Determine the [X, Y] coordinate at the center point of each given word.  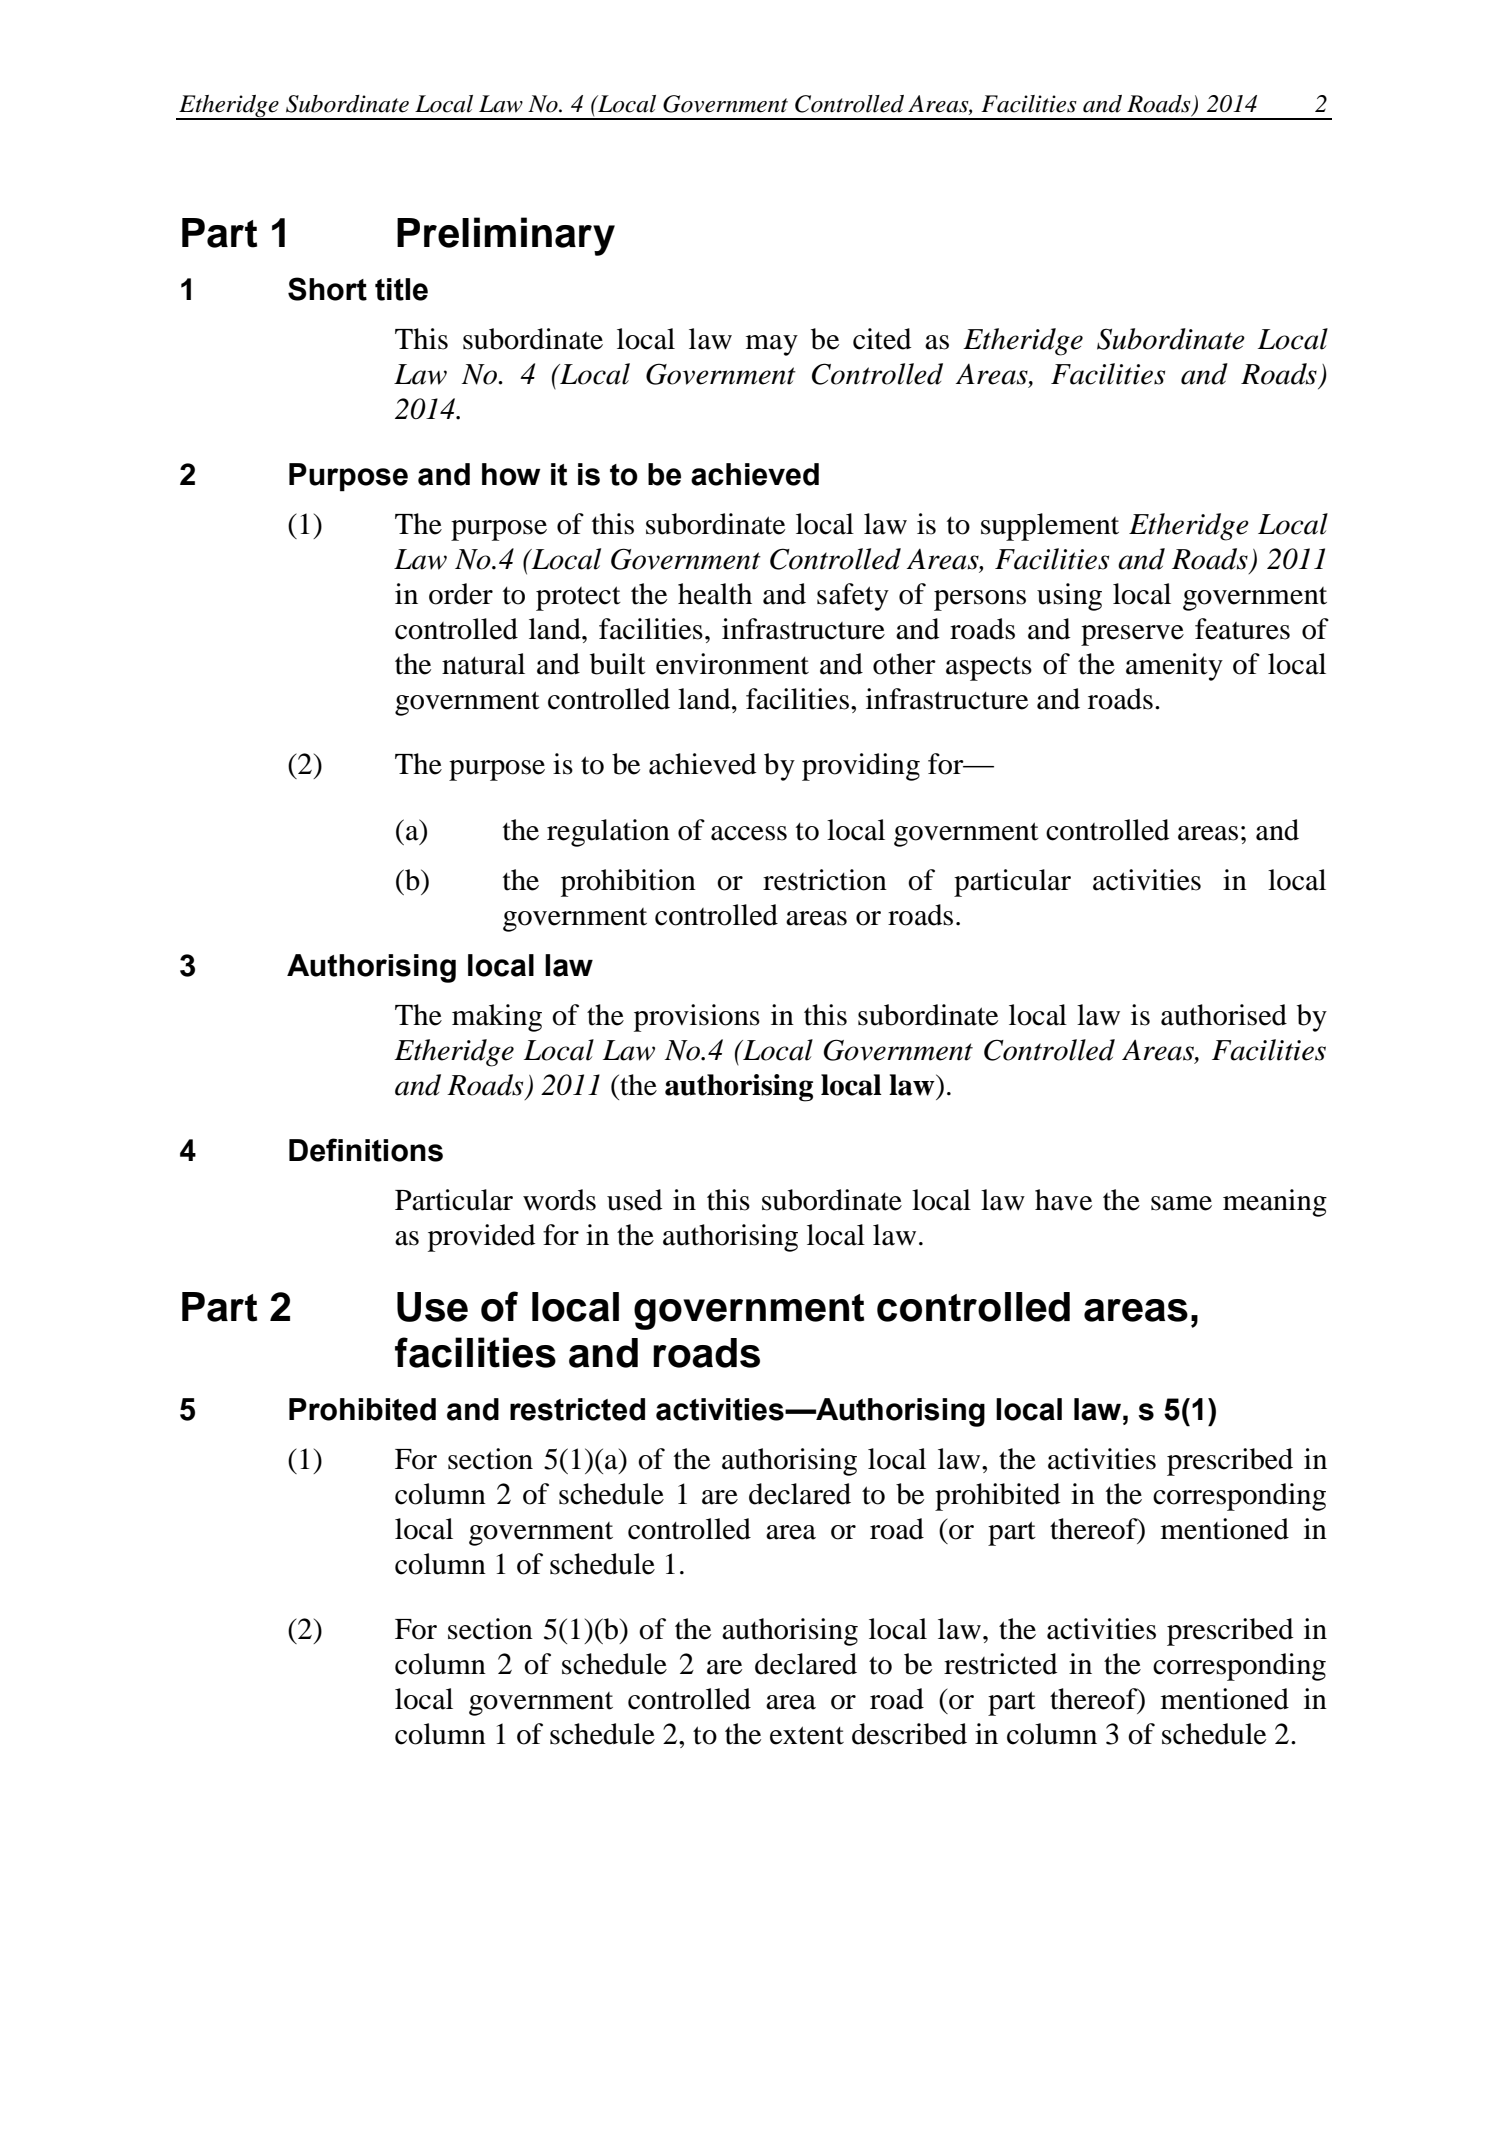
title [401, 289]
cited [882, 339]
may [772, 345]
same [1181, 1203]
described [909, 1734]
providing [861, 767]
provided [481, 1238]
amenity [1174, 667]
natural [483, 664]
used [634, 1200]
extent [807, 1735]
